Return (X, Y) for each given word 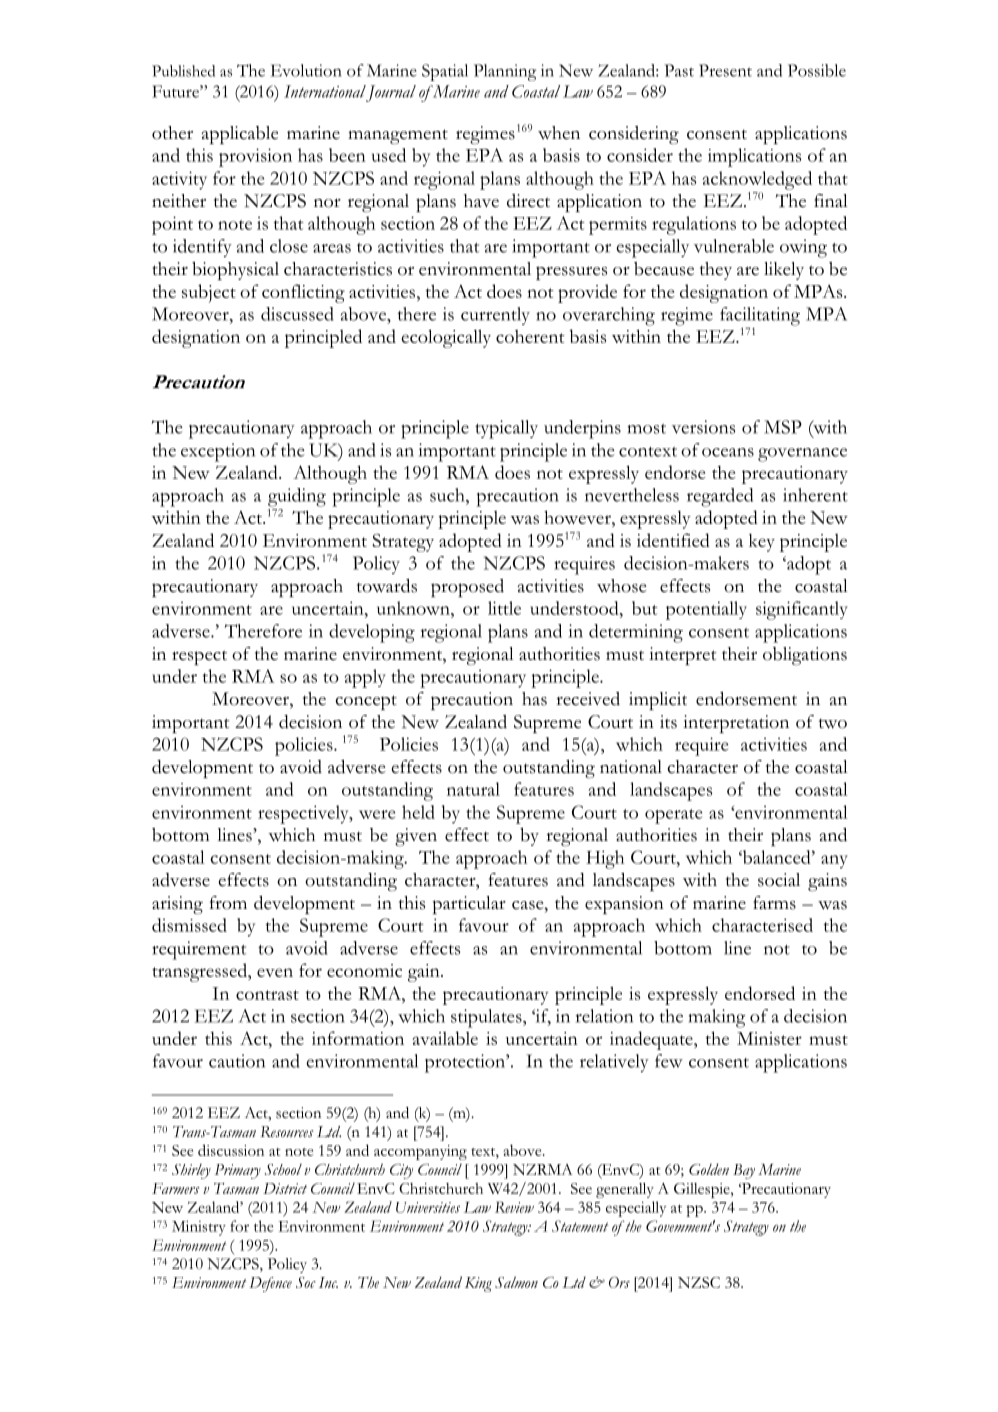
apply (365, 678)
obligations (805, 656)
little (504, 608)
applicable (240, 135)
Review (514, 1207)
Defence (270, 1284)
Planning (505, 72)
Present (725, 70)
